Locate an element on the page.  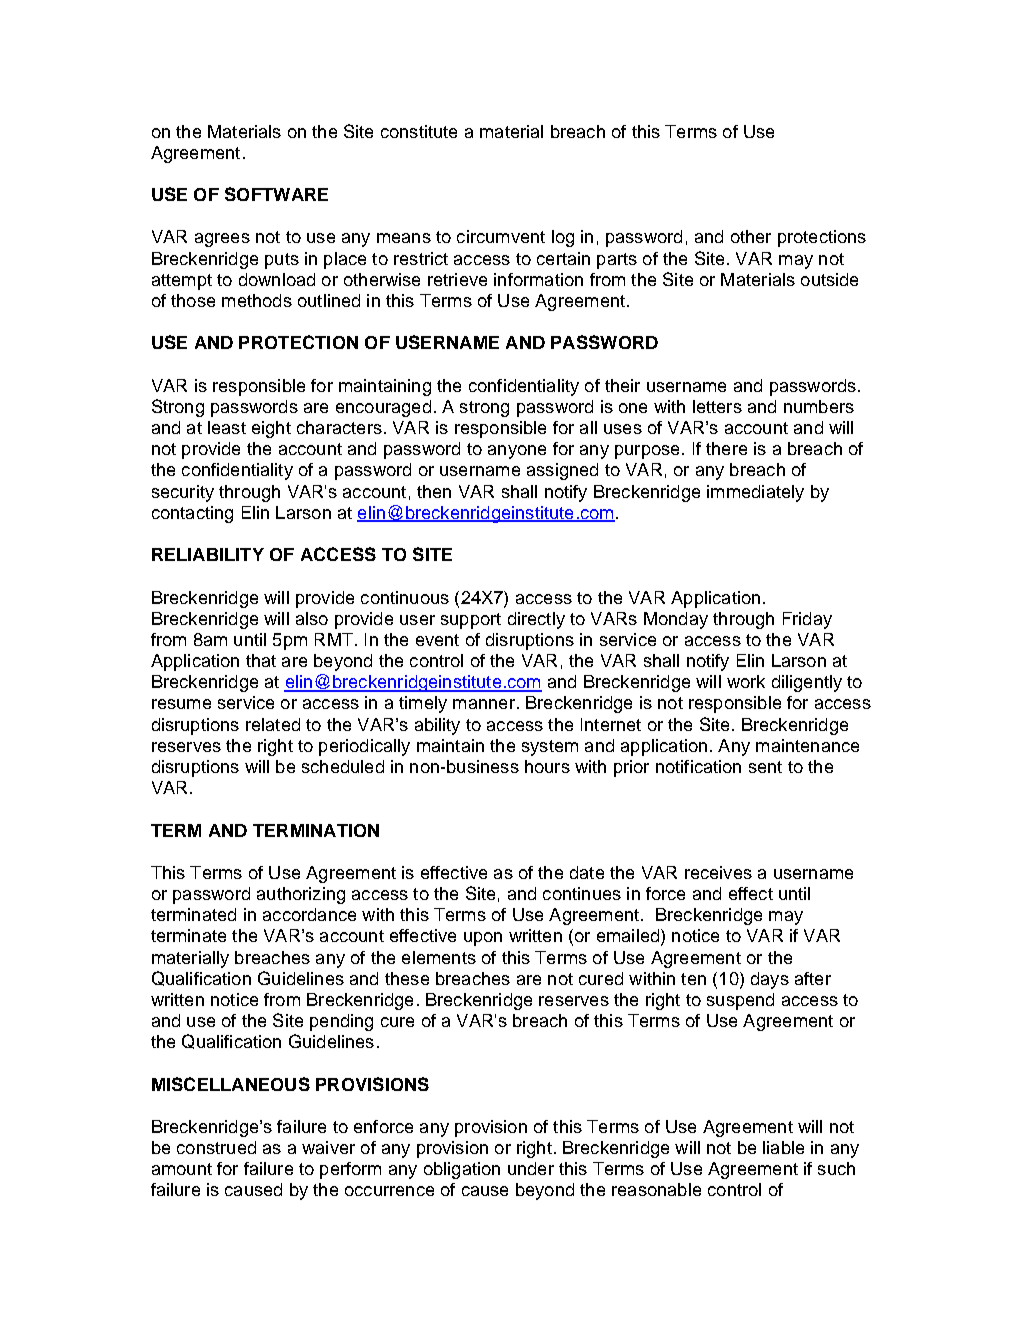
directly is located at coordinates (536, 620).
